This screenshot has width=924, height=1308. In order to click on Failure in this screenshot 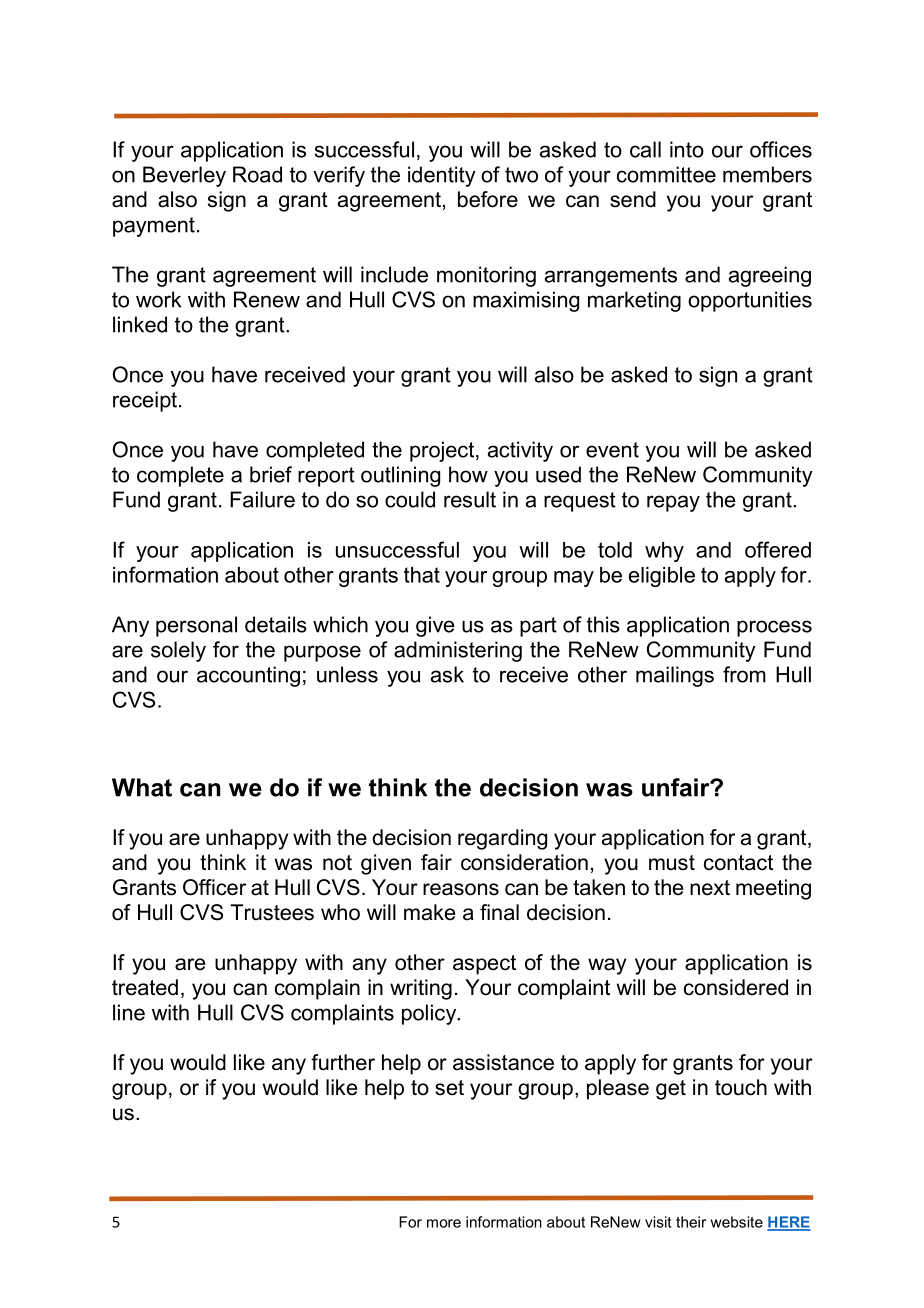, I will do `click(262, 499)`.
